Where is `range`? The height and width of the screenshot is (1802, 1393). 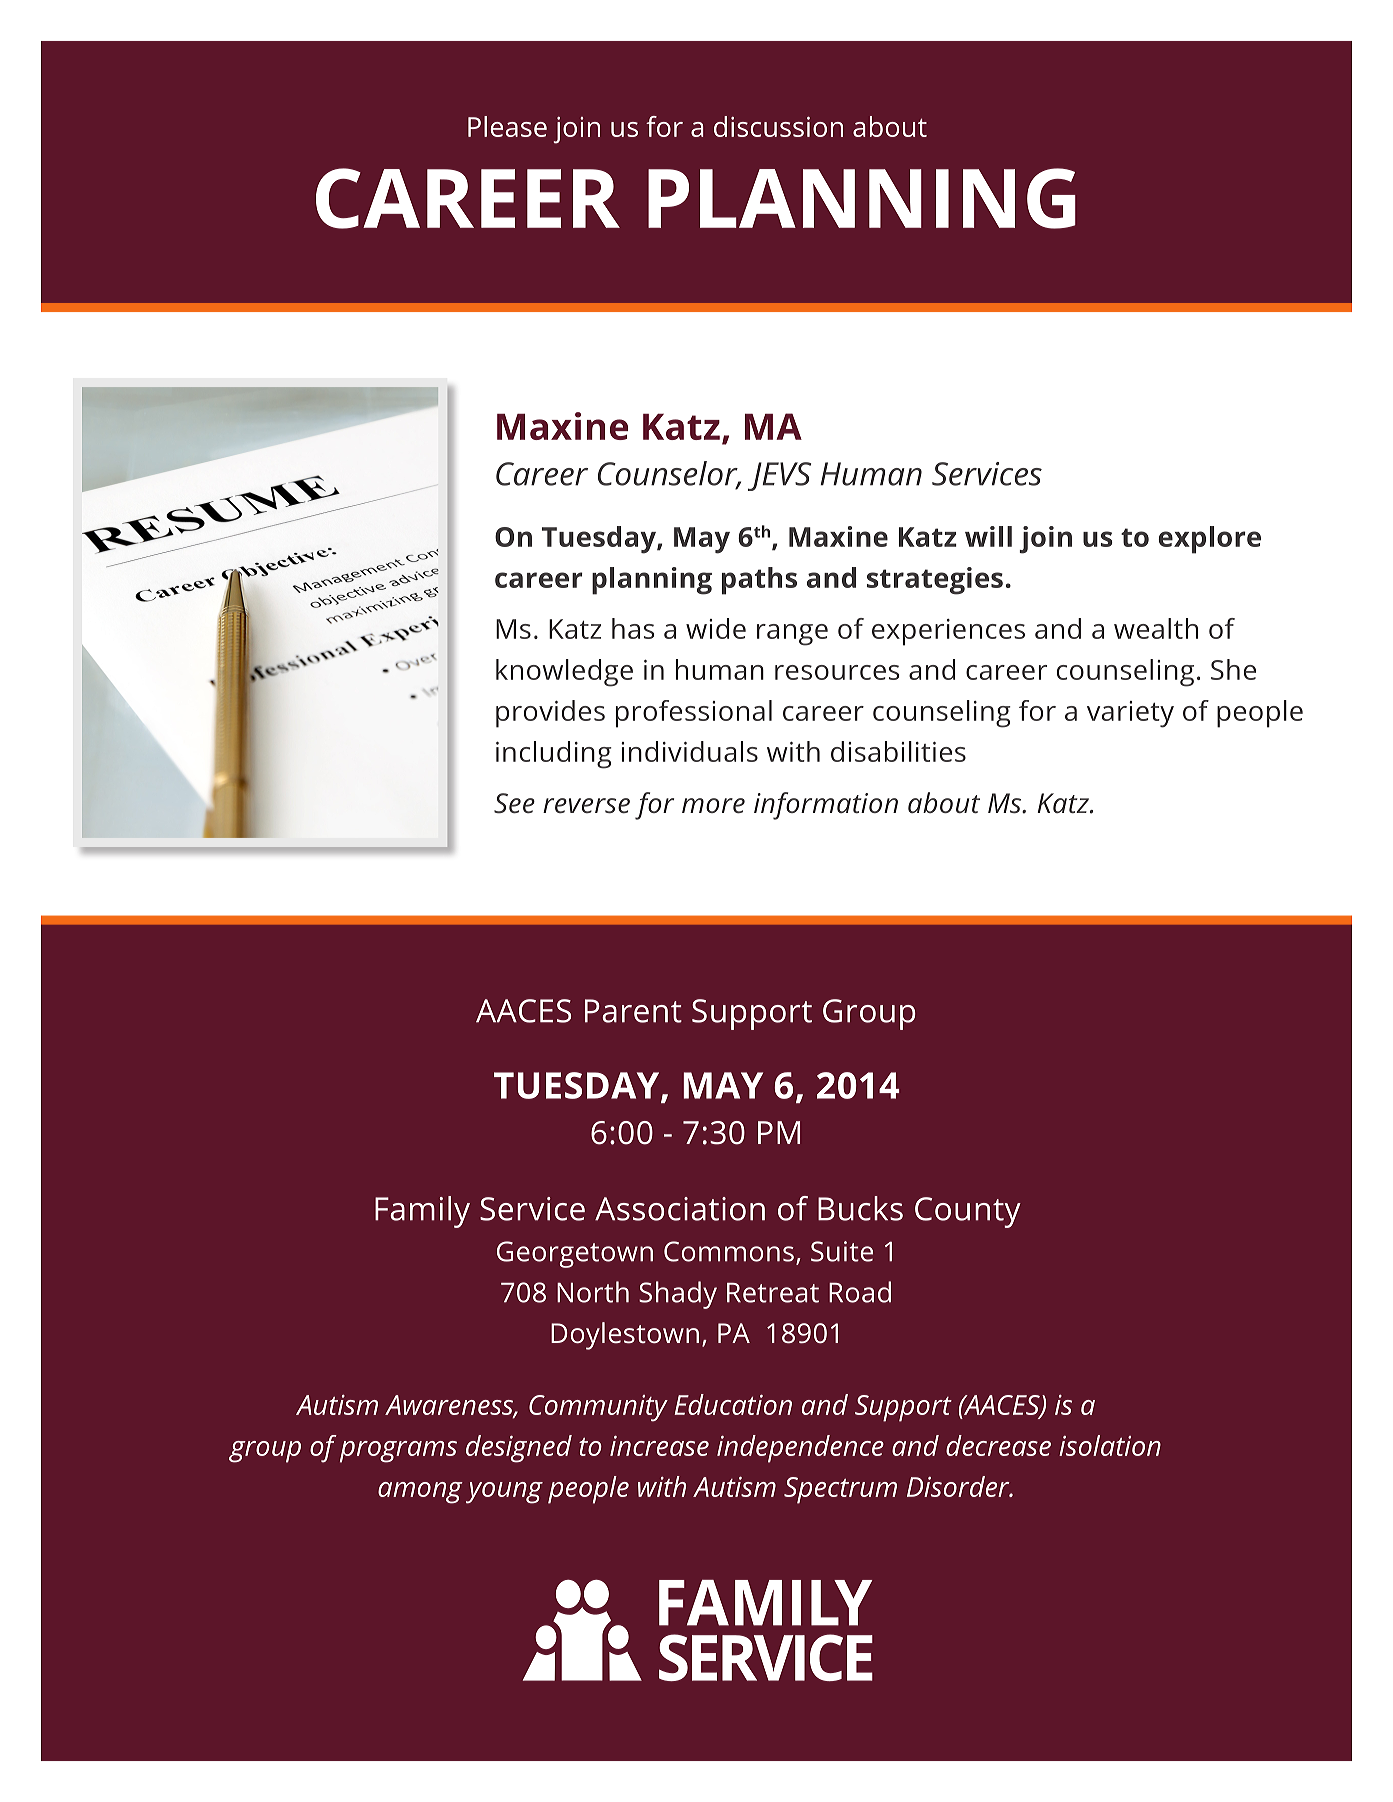
range is located at coordinates (792, 635).
